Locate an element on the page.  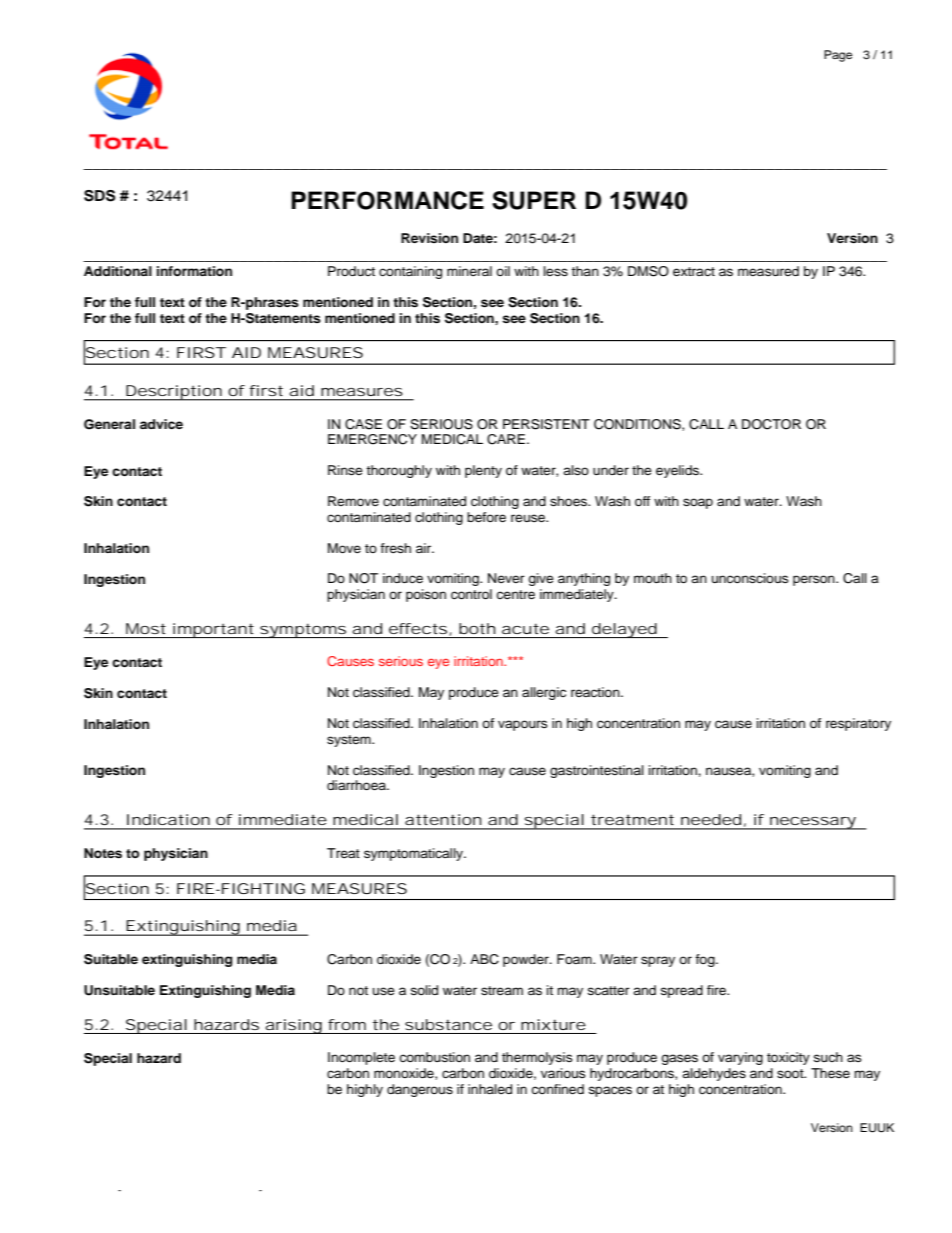
arising is located at coordinates (293, 1026).
